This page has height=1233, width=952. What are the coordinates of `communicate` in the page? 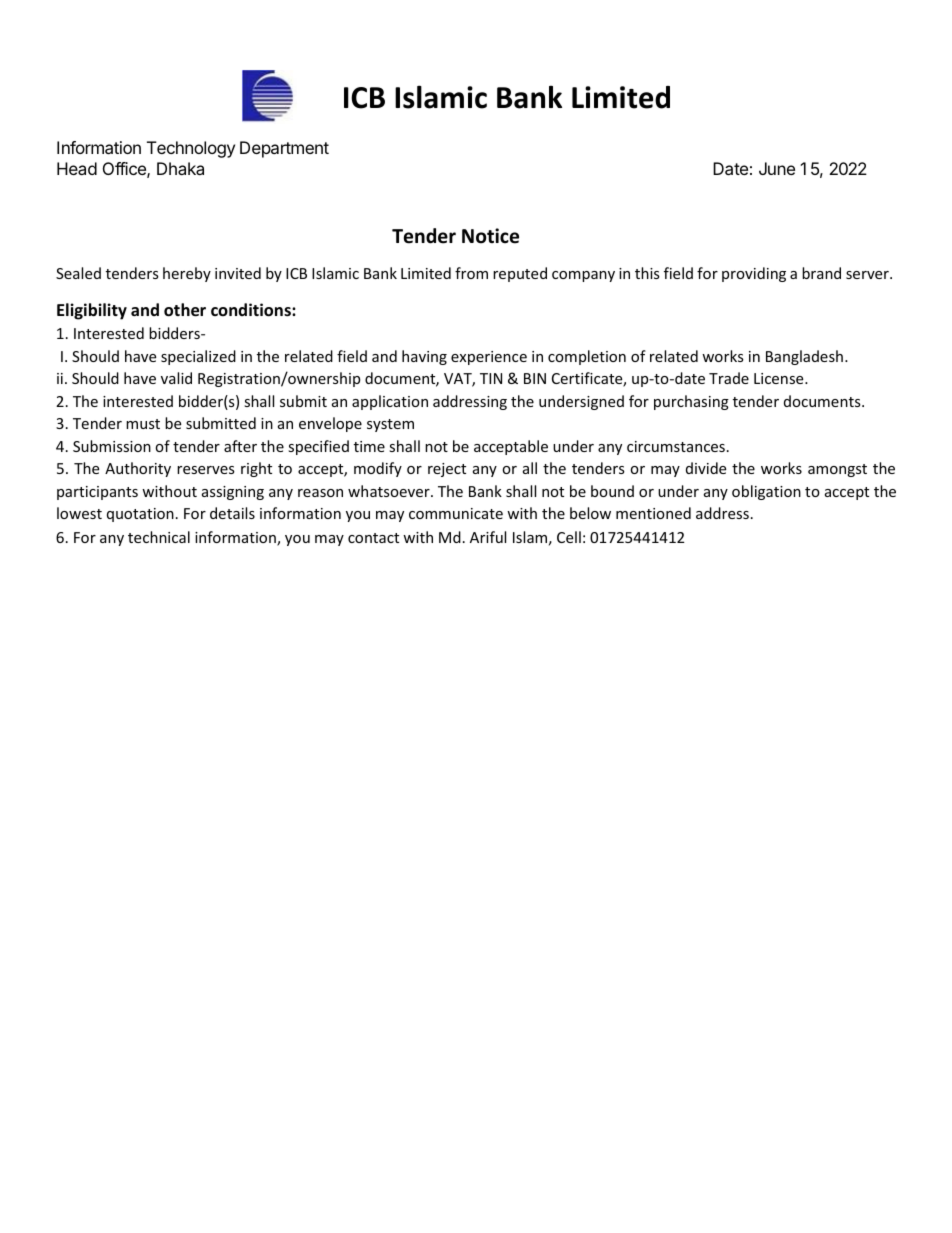 It's located at (456, 513).
